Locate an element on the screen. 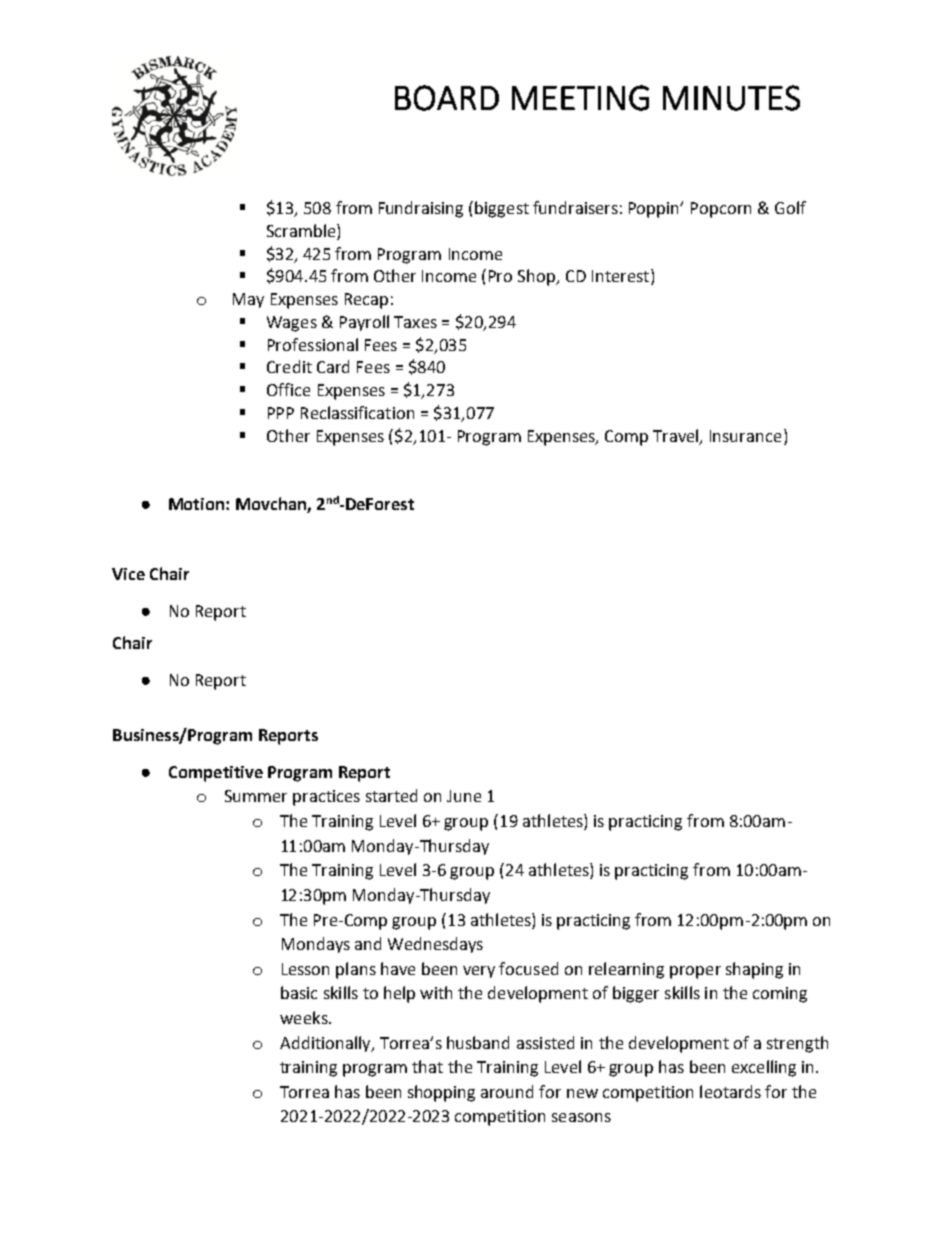 The height and width of the screenshot is (1233, 952). BOARD is located at coordinates (447, 98).
